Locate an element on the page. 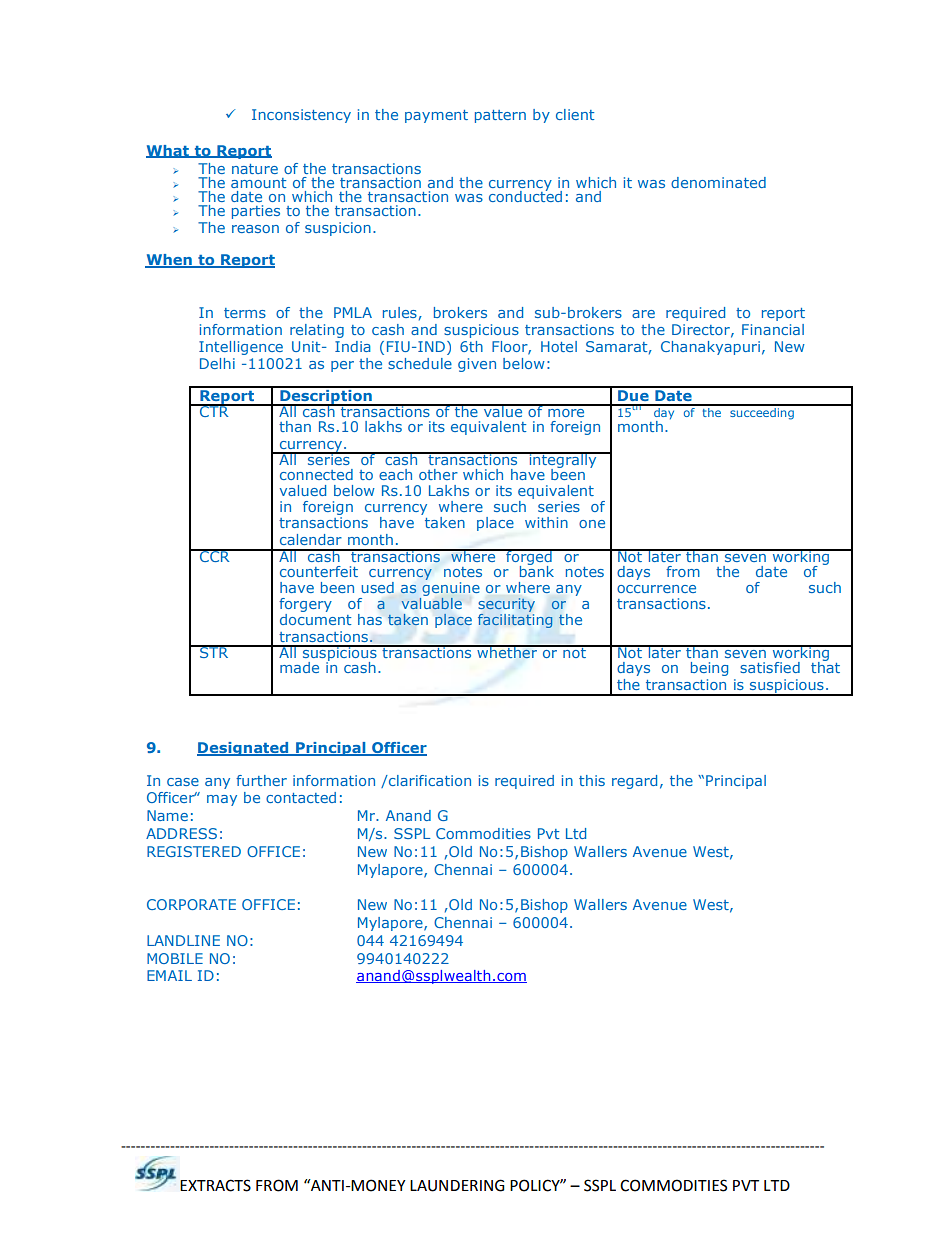  whether is located at coordinates (507, 651).
